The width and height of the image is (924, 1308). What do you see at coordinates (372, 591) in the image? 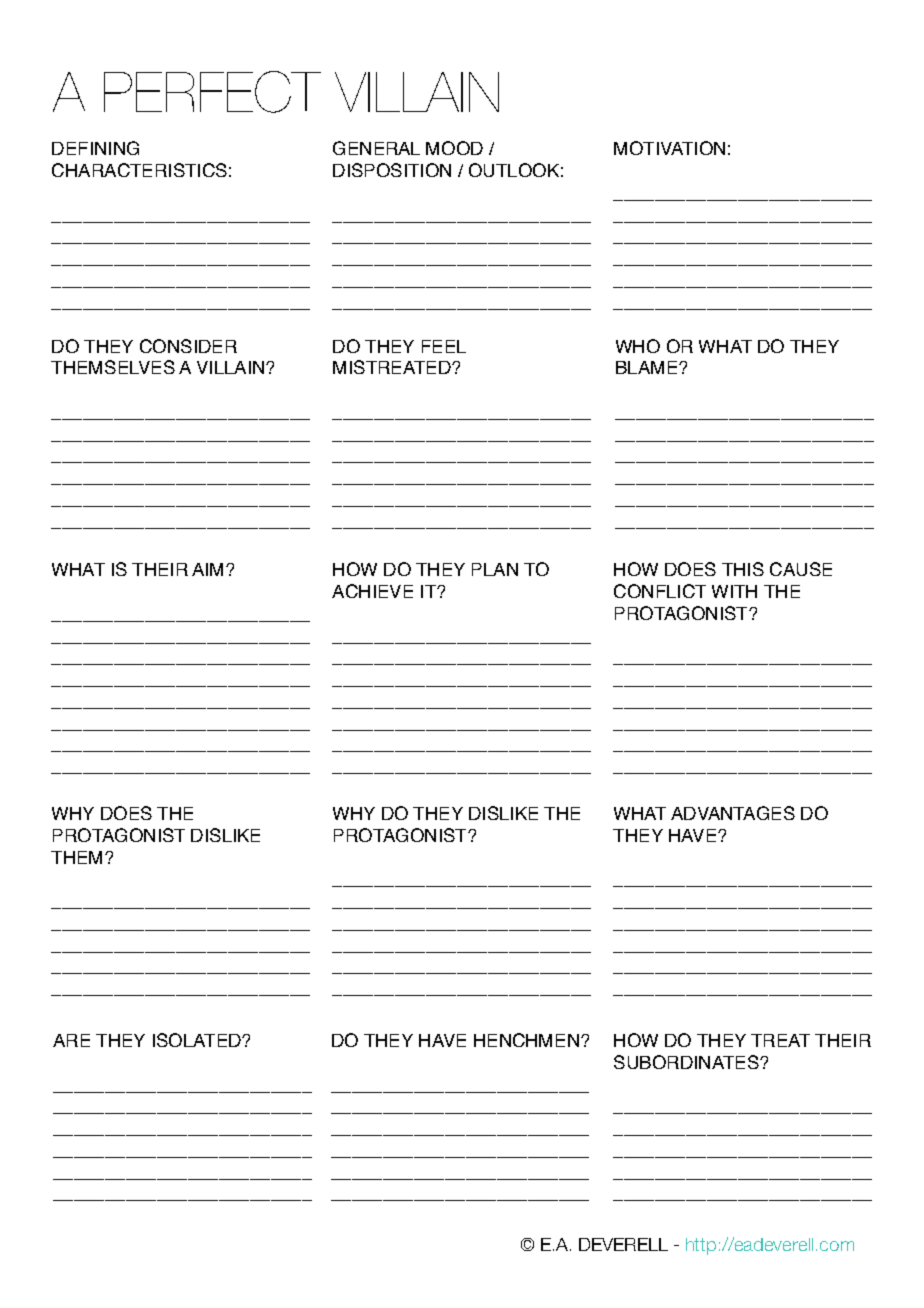
I see `ACHIEVE` at bounding box center [372, 591].
